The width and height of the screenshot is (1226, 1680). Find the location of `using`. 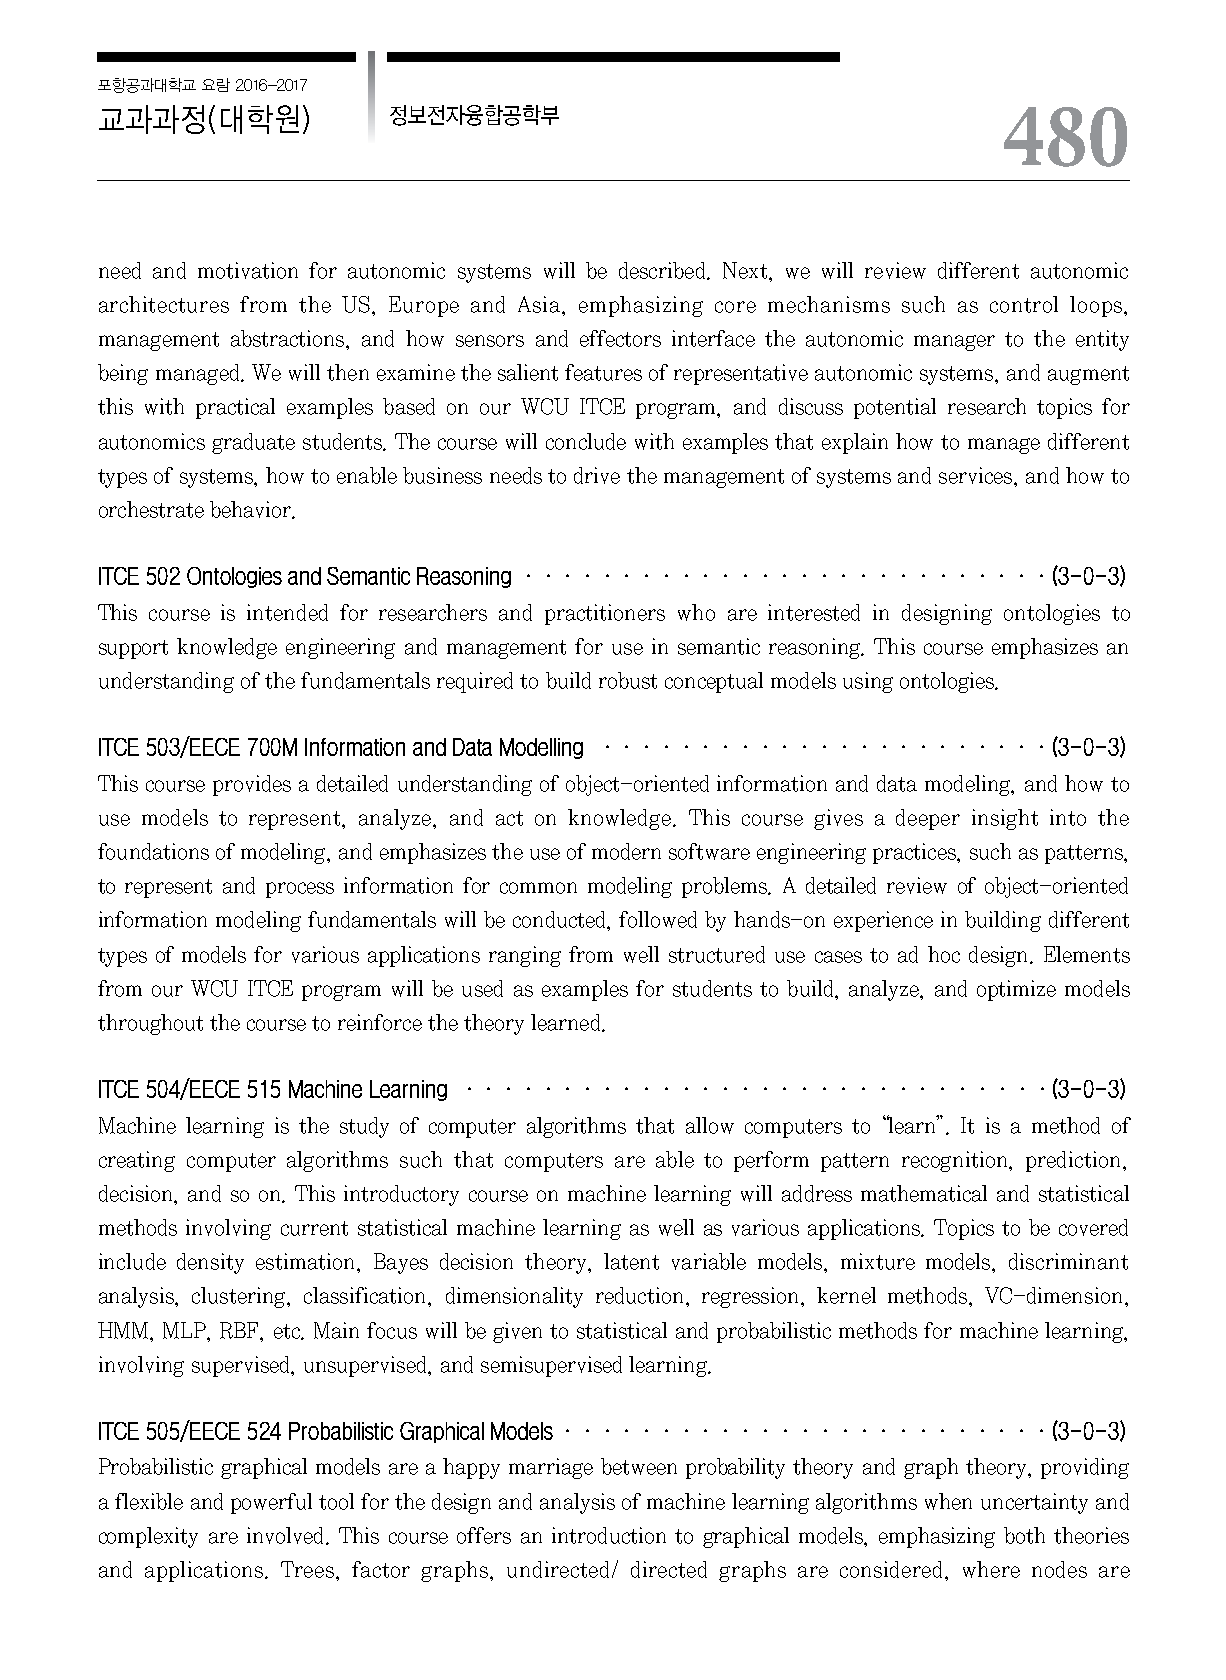

using is located at coordinates (868, 682).
